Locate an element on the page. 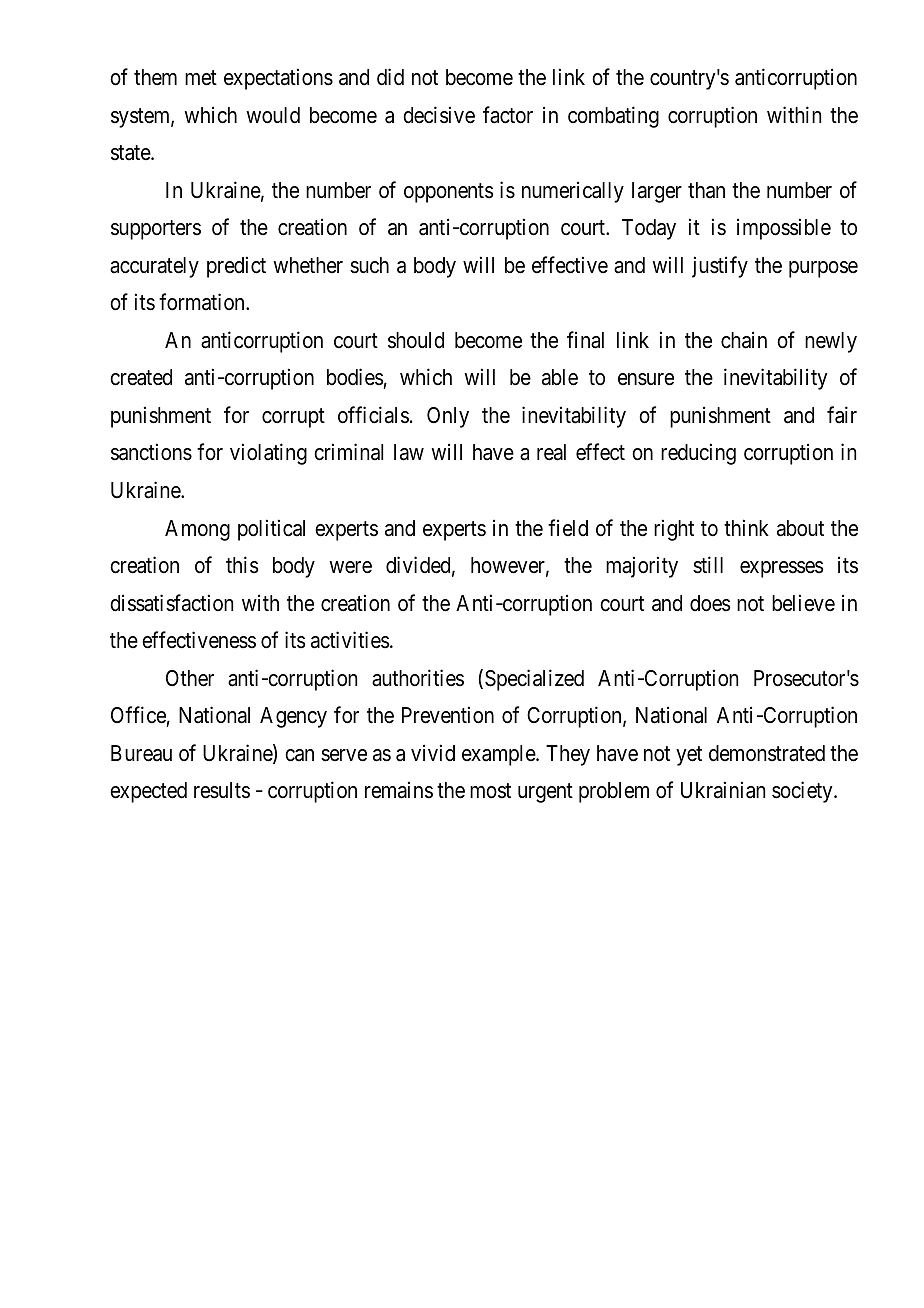 The width and height of the document is (924, 1308). factor is located at coordinates (508, 115).
